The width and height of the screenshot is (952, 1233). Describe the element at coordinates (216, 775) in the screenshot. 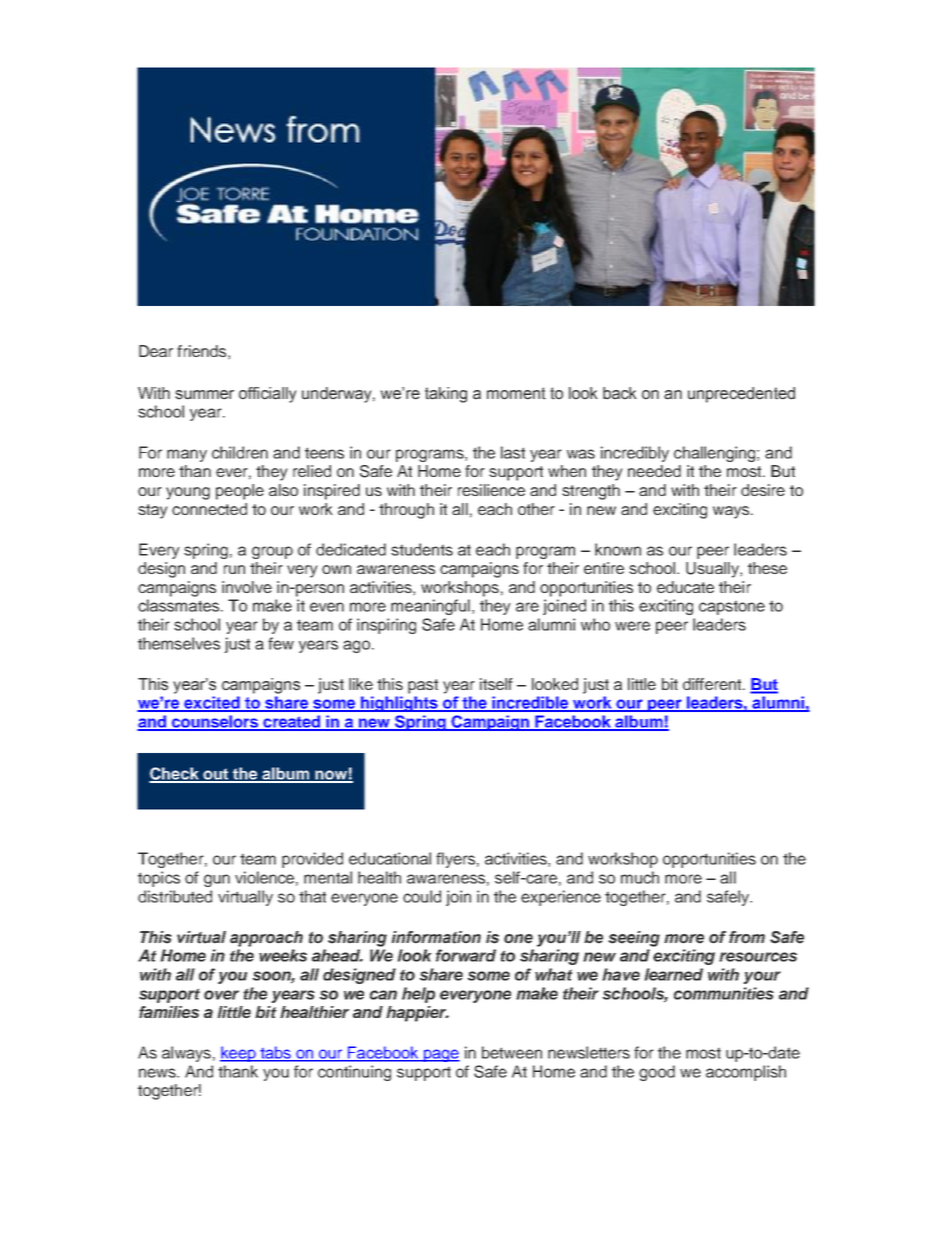

I see `out` at that location.
